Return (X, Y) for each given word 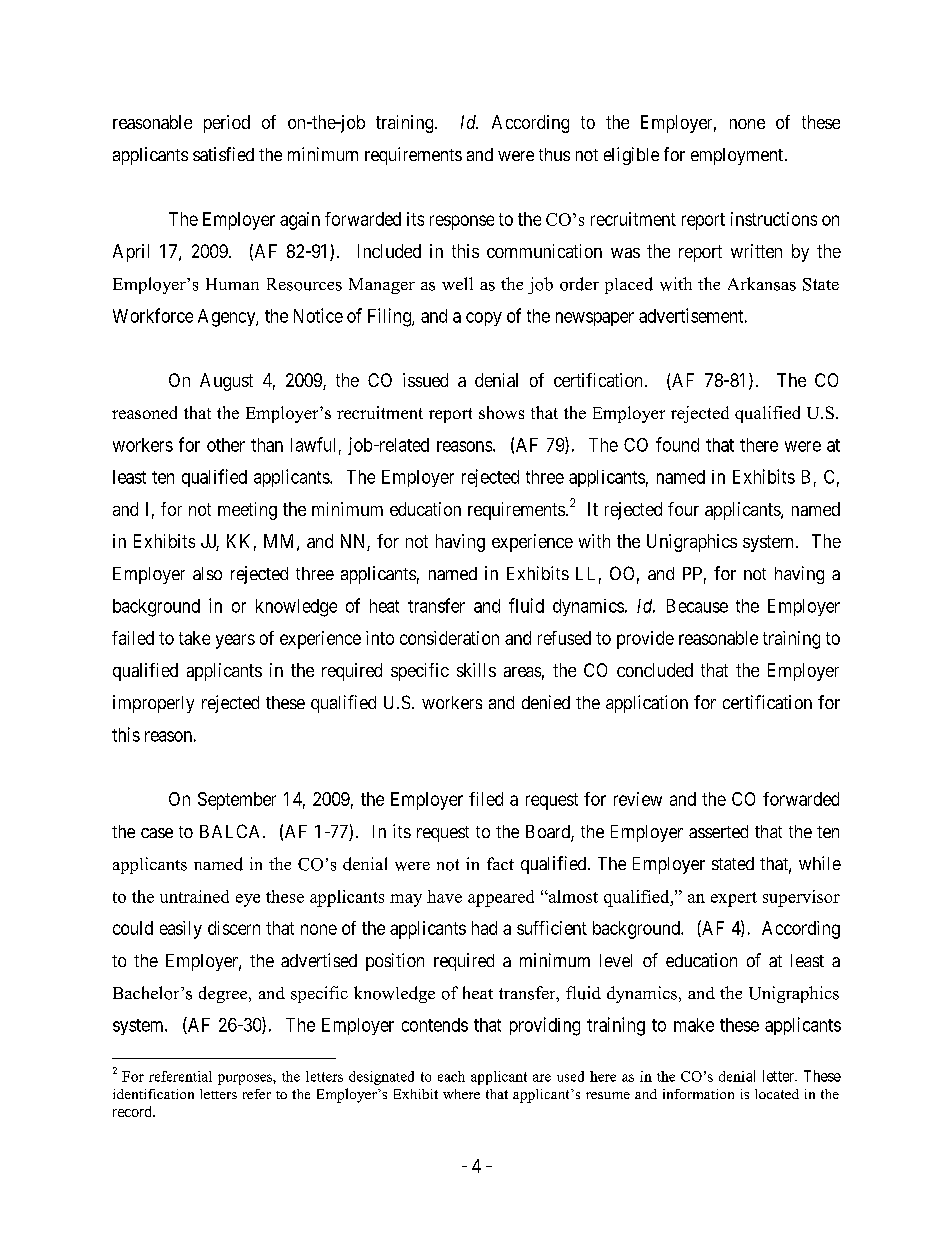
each (451, 1076)
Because (697, 606)
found (677, 444)
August (226, 382)
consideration (449, 638)
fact (500, 863)
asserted (718, 831)
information (698, 1094)
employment (738, 156)
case (157, 833)
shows (501, 412)
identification (153, 1094)
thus (554, 154)
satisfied (223, 154)
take (194, 638)
